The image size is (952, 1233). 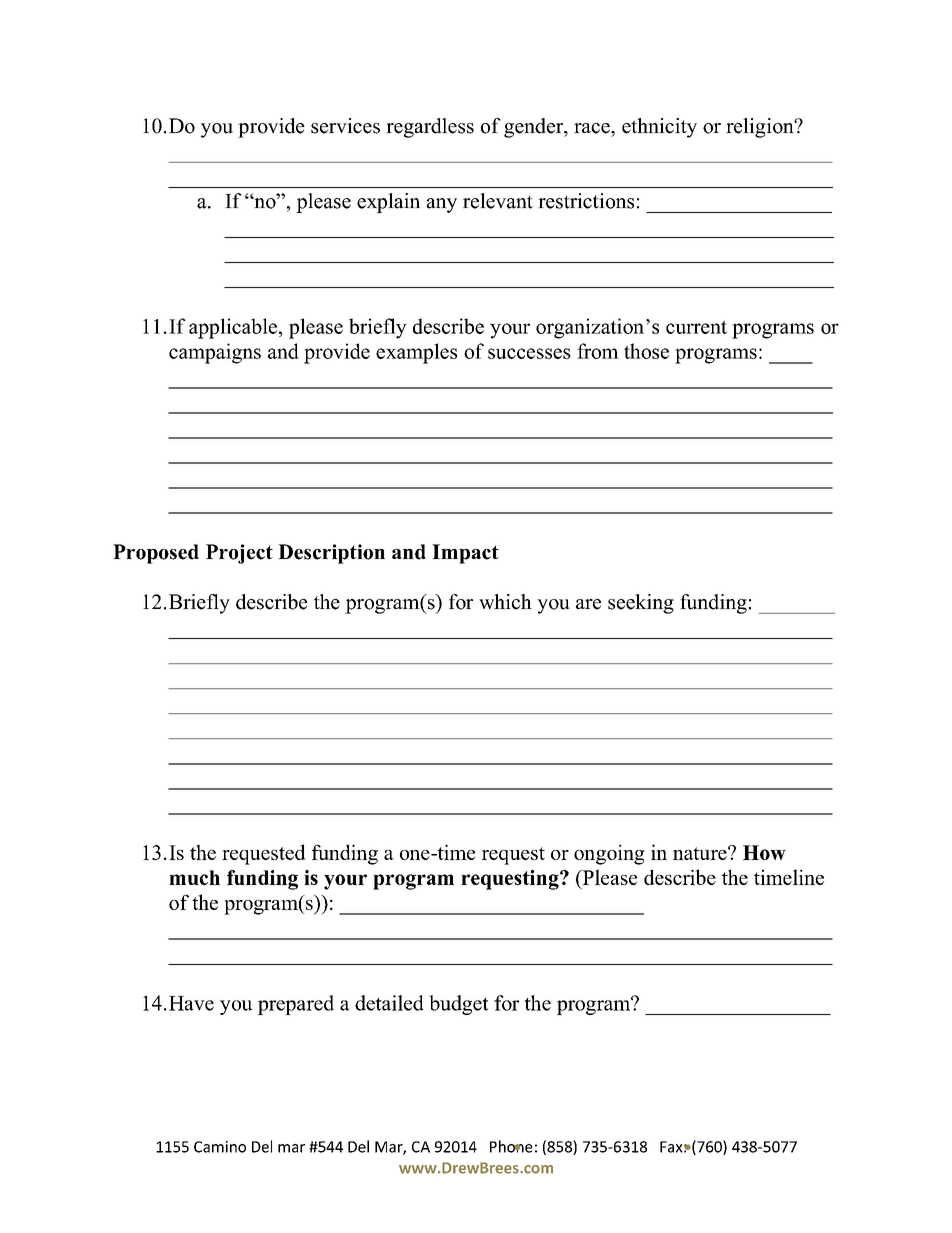 What do you see at coordinates (296, 1005) in the page?
I see `prepared` at bounding box center [296, 1005].
